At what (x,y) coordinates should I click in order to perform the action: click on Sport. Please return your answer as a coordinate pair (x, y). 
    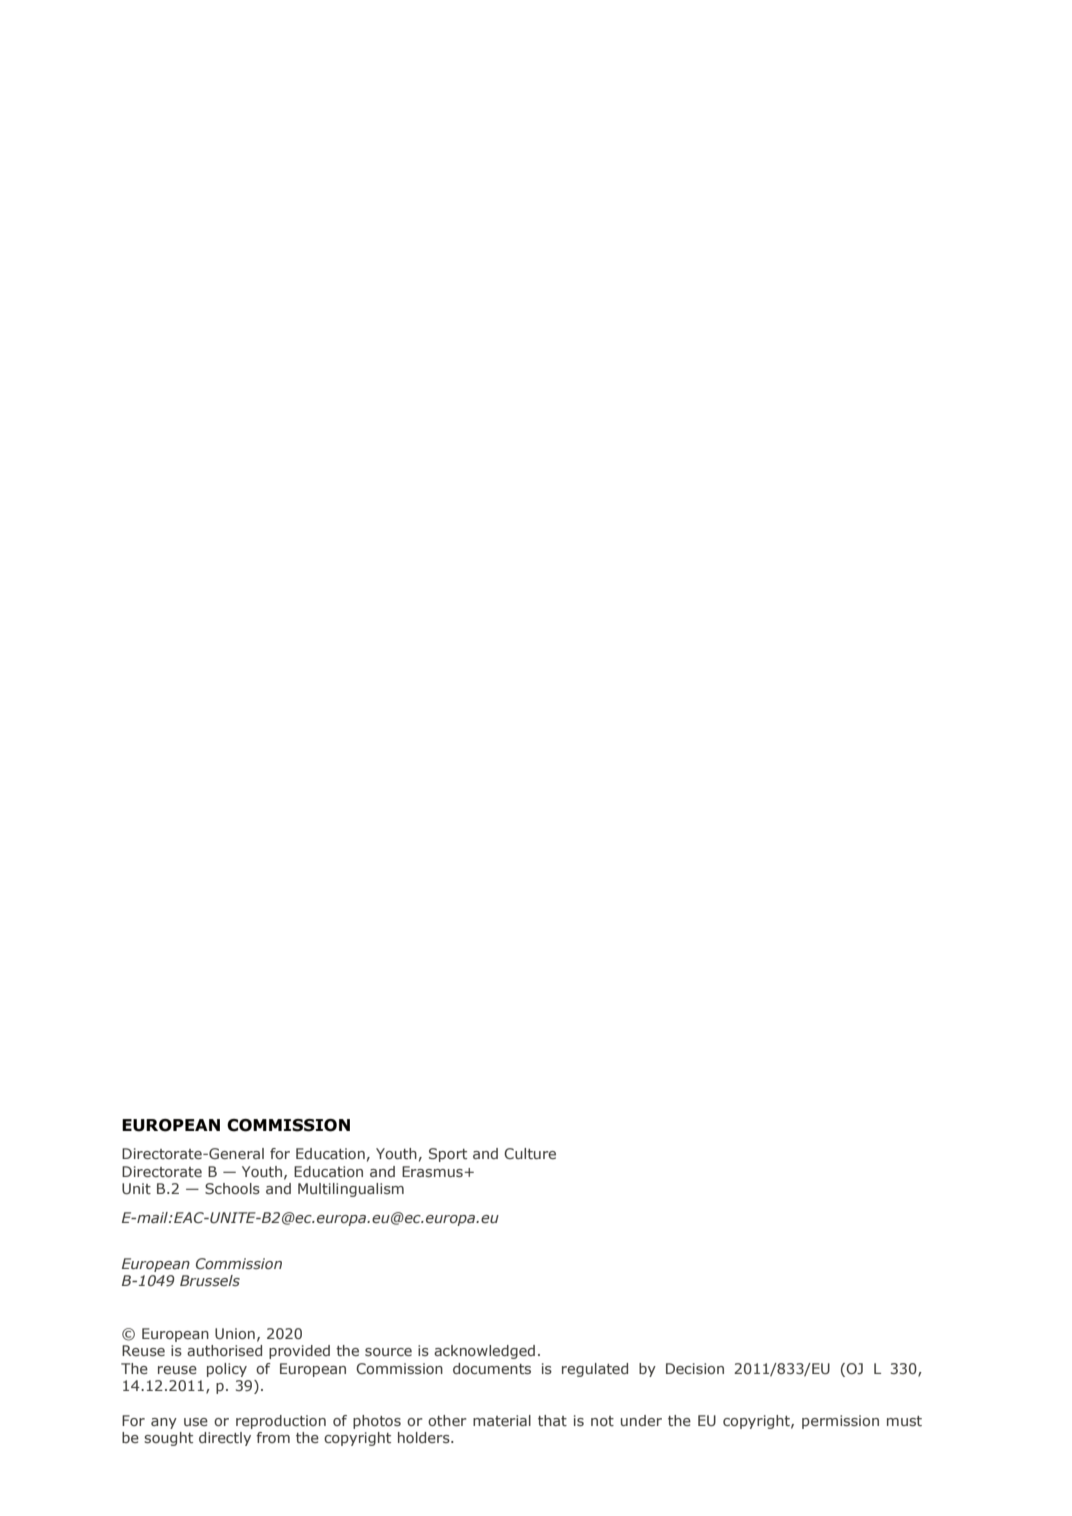
    Looking at the image, I should click on (448, 1155).
